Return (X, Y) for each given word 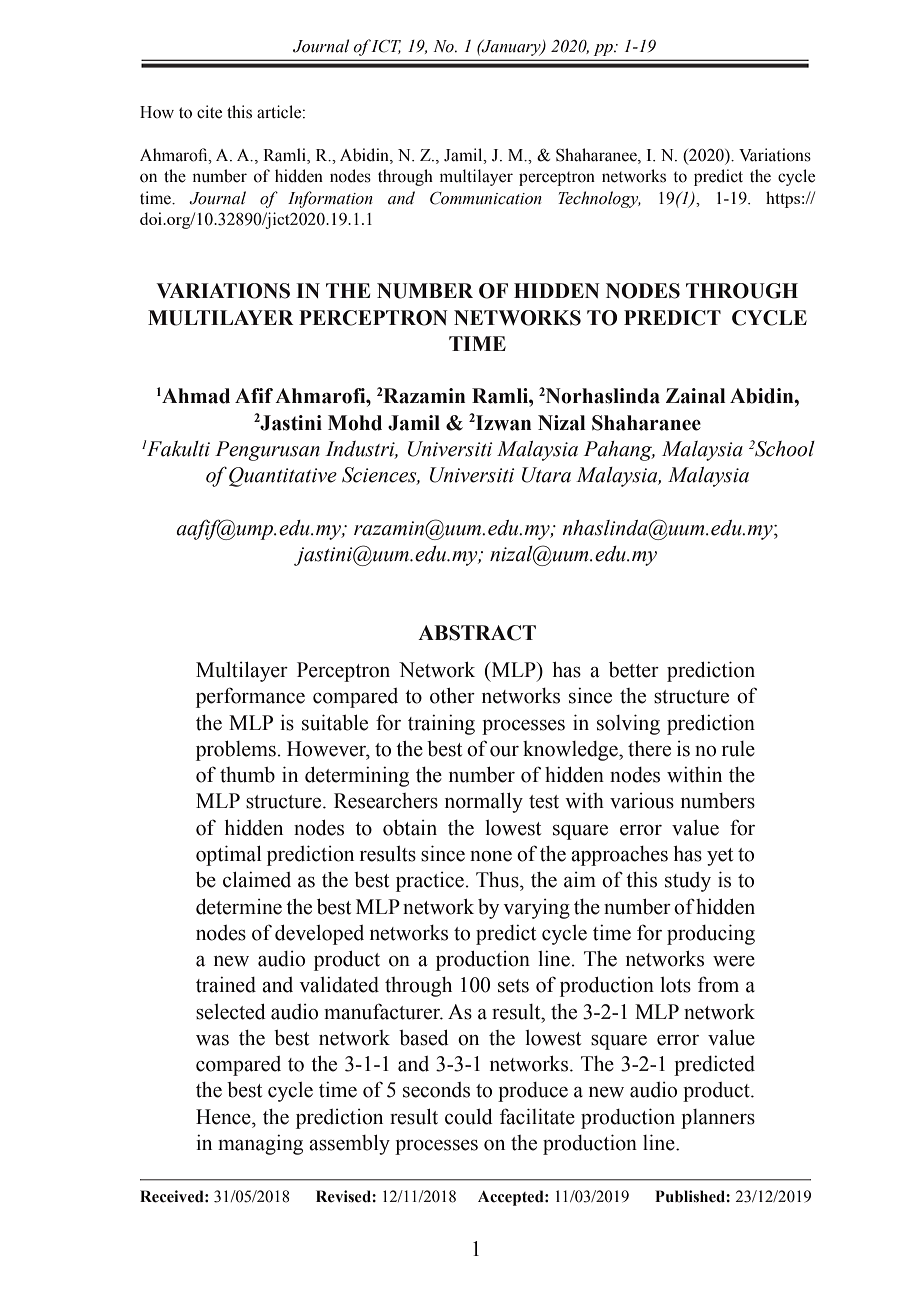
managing (260, 1145)
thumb (247, 775)
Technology (599, 199)
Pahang (619, 451)
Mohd (355, 423)
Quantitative (283, 477)
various (642, 801)
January (511, 48)
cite (209, 112)
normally (484, 803)
